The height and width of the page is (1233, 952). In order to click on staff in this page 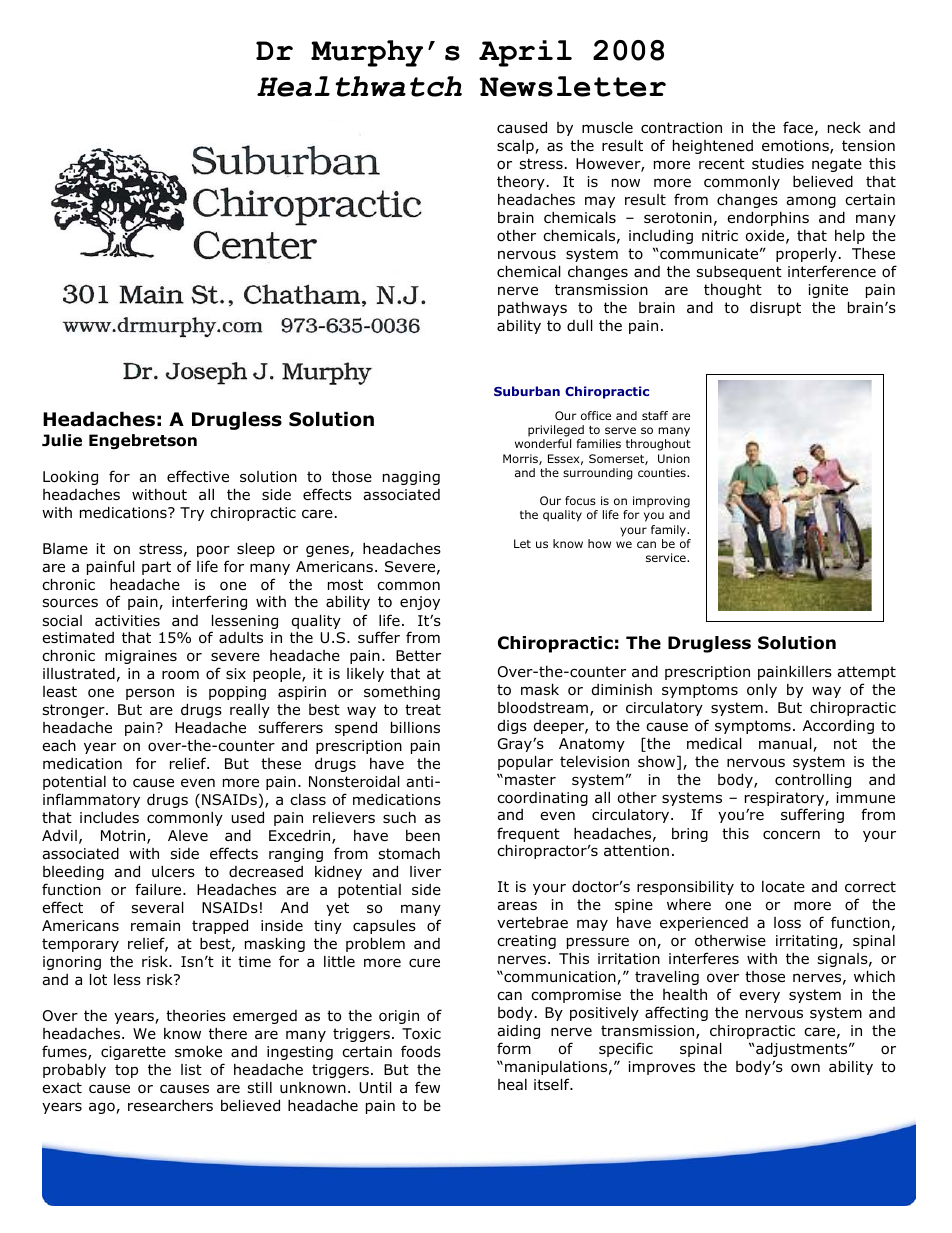, I will do `click(655, 415)`.
